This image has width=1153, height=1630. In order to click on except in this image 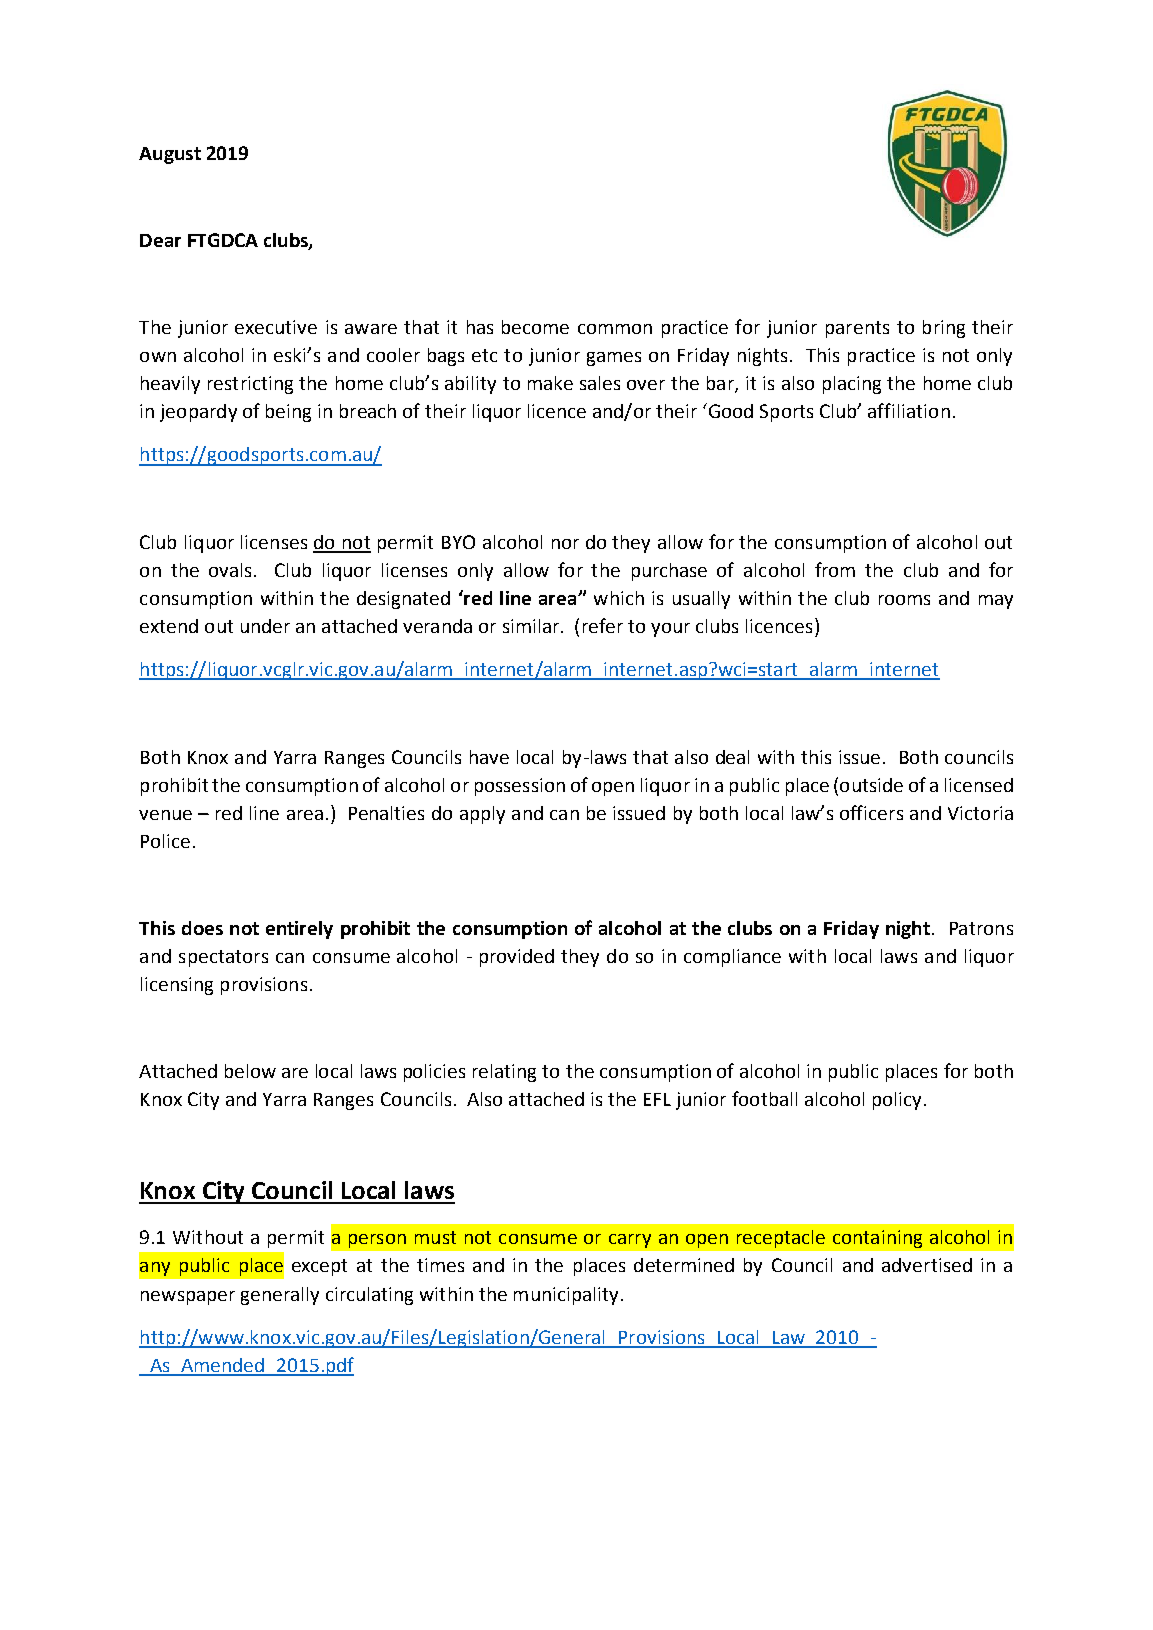, I will do `click(319, 1267)`.
